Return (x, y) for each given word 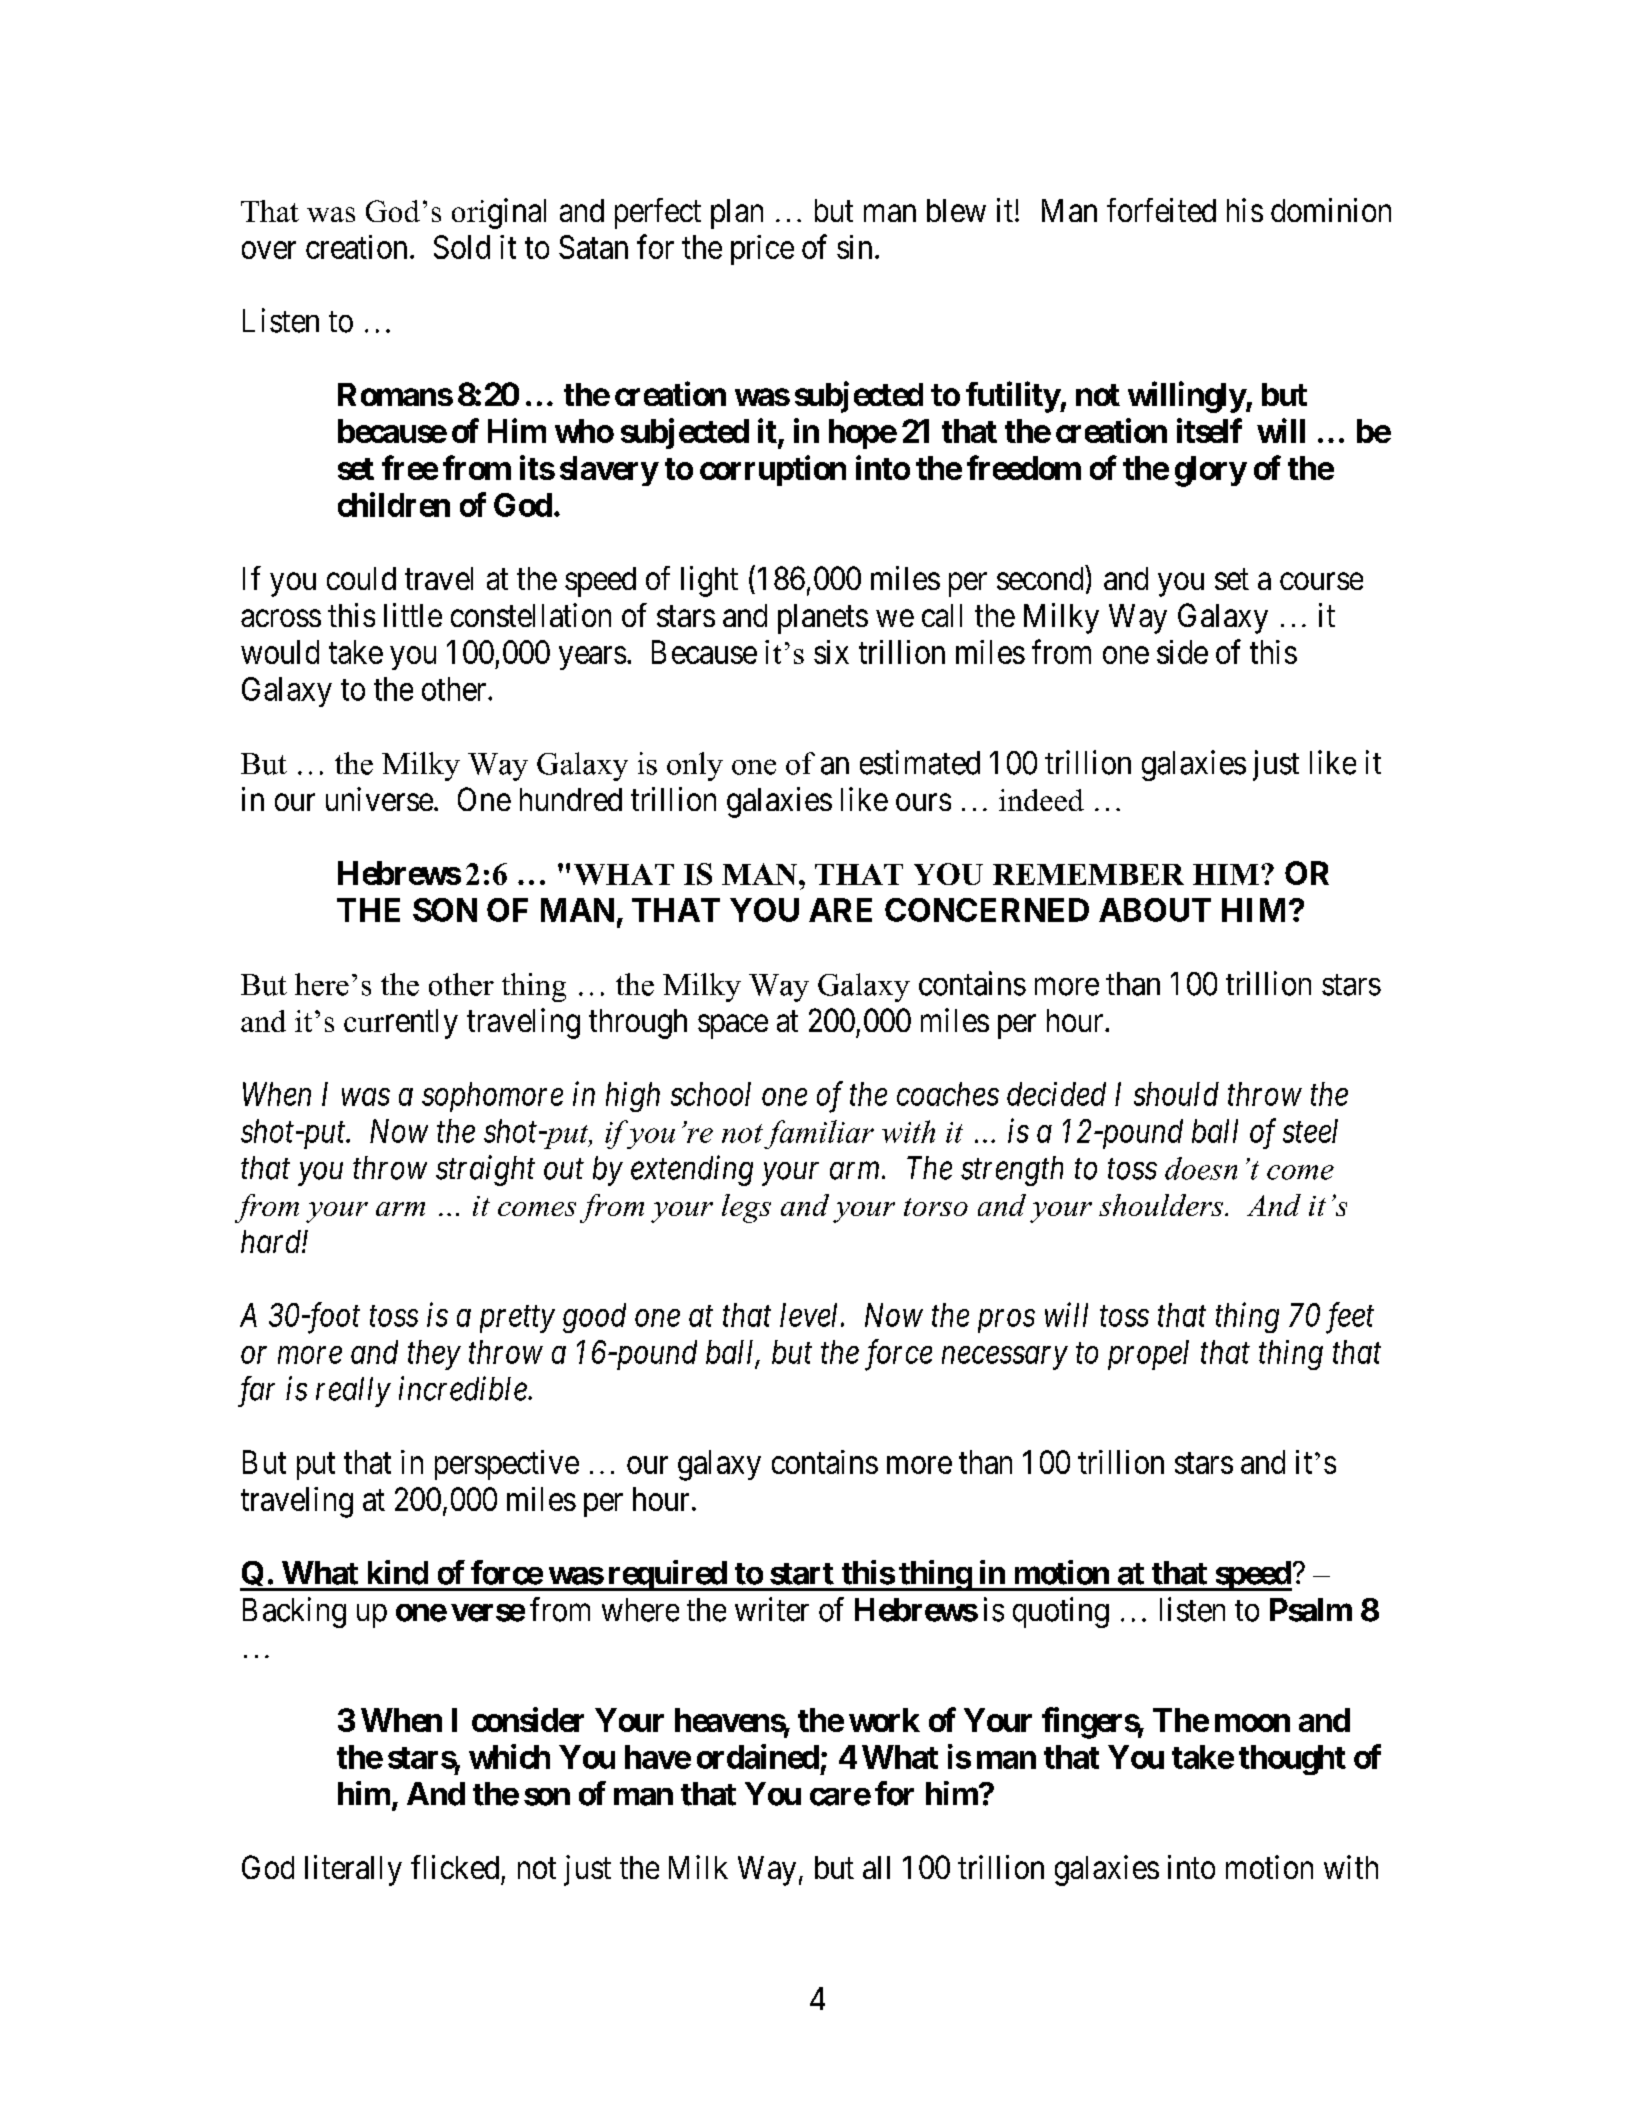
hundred (571, 799)
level (811, 1315)
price (762, 250)
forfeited (1161, 210)
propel (1148, 1355)
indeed (1041, 800)
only (695, 766)
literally (353, 1870)
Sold (462, 247)
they (434, 1355)
